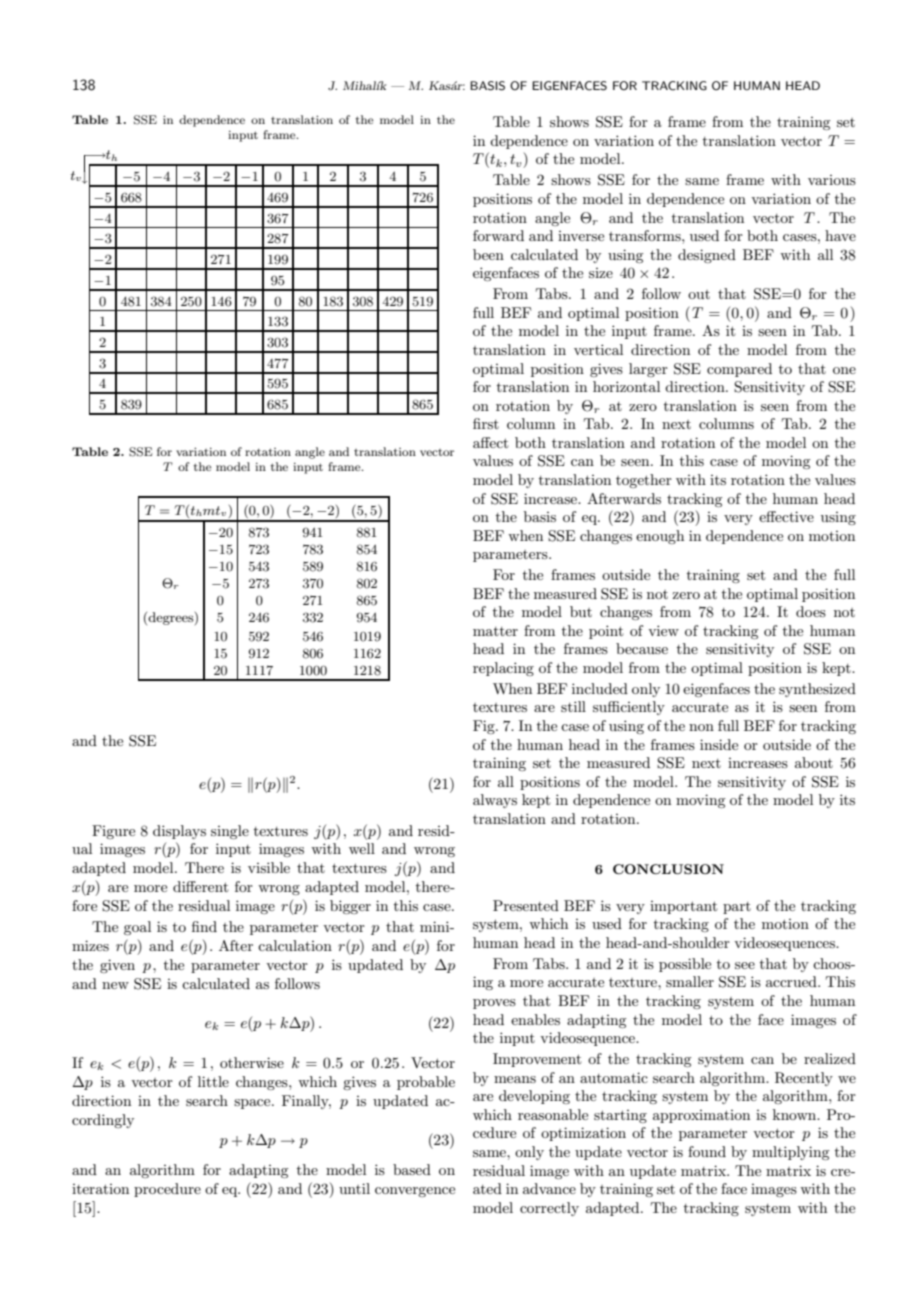  Describe the element at coordinates (786, 516) in the screenshot. I see `effective` at that location.
